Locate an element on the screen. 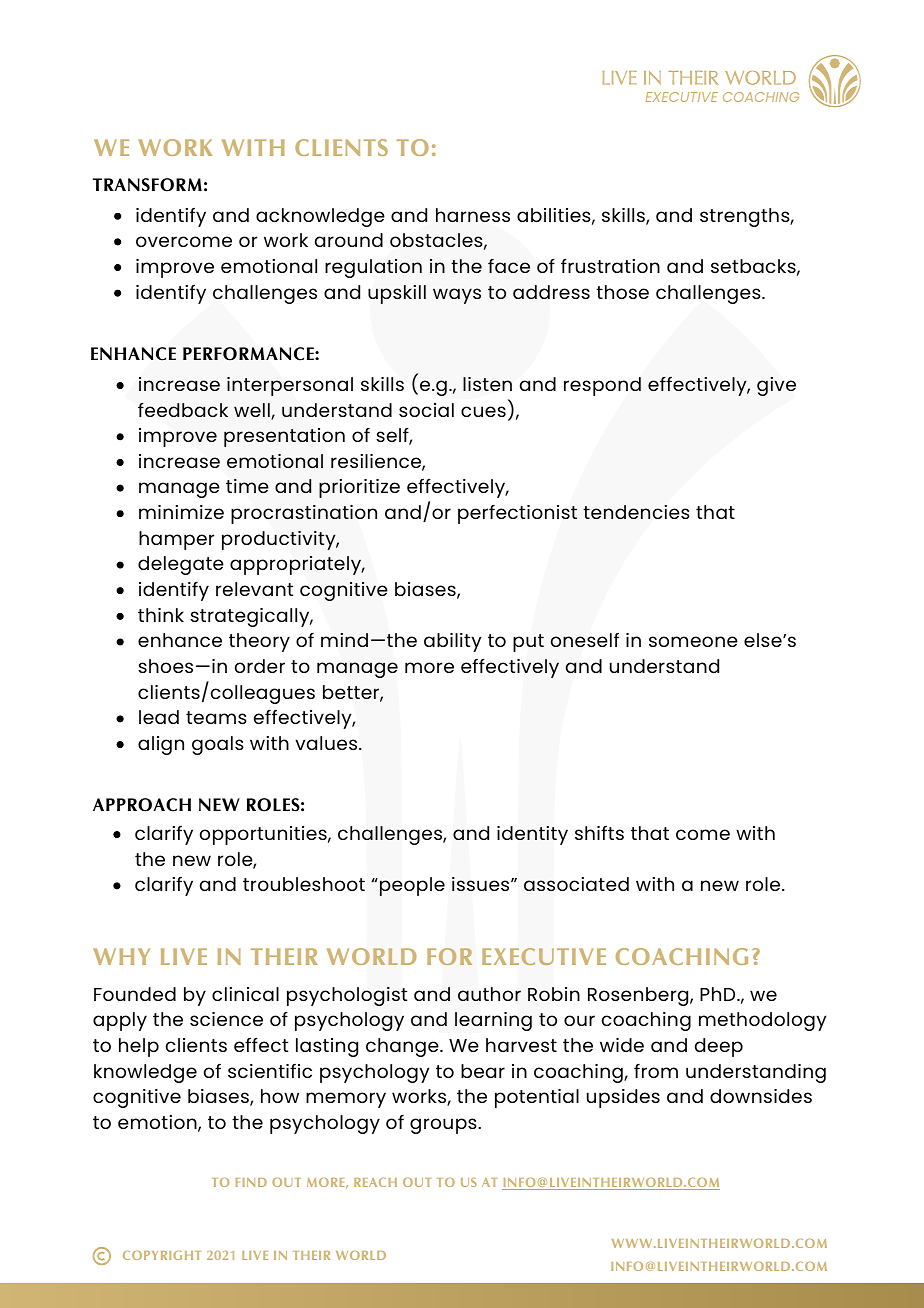 This screenshot has height=1308, width=924. ability is located at coordinates (452, 642).
